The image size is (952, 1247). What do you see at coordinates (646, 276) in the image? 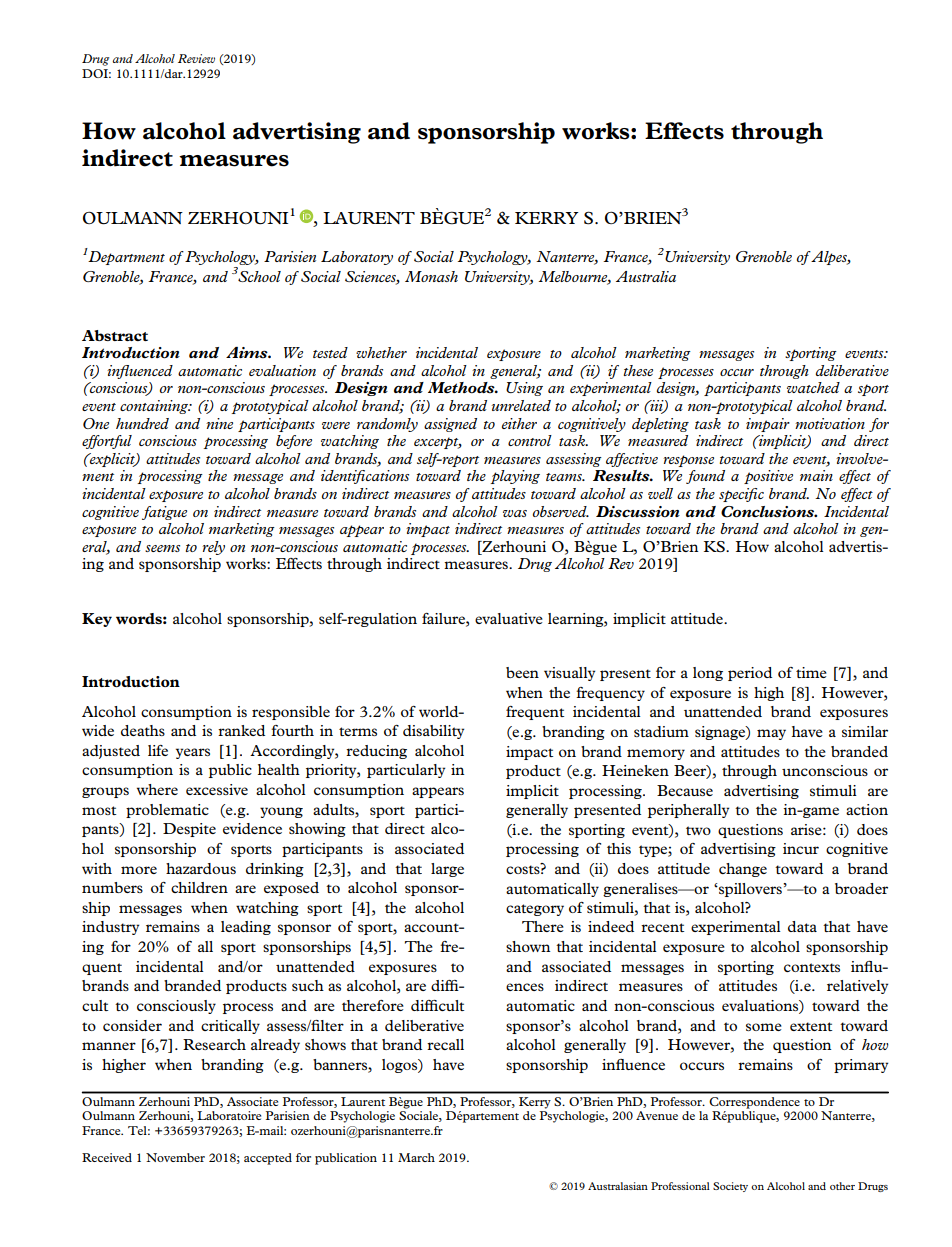
I see `Australia` at bounding box center [646, 276].
